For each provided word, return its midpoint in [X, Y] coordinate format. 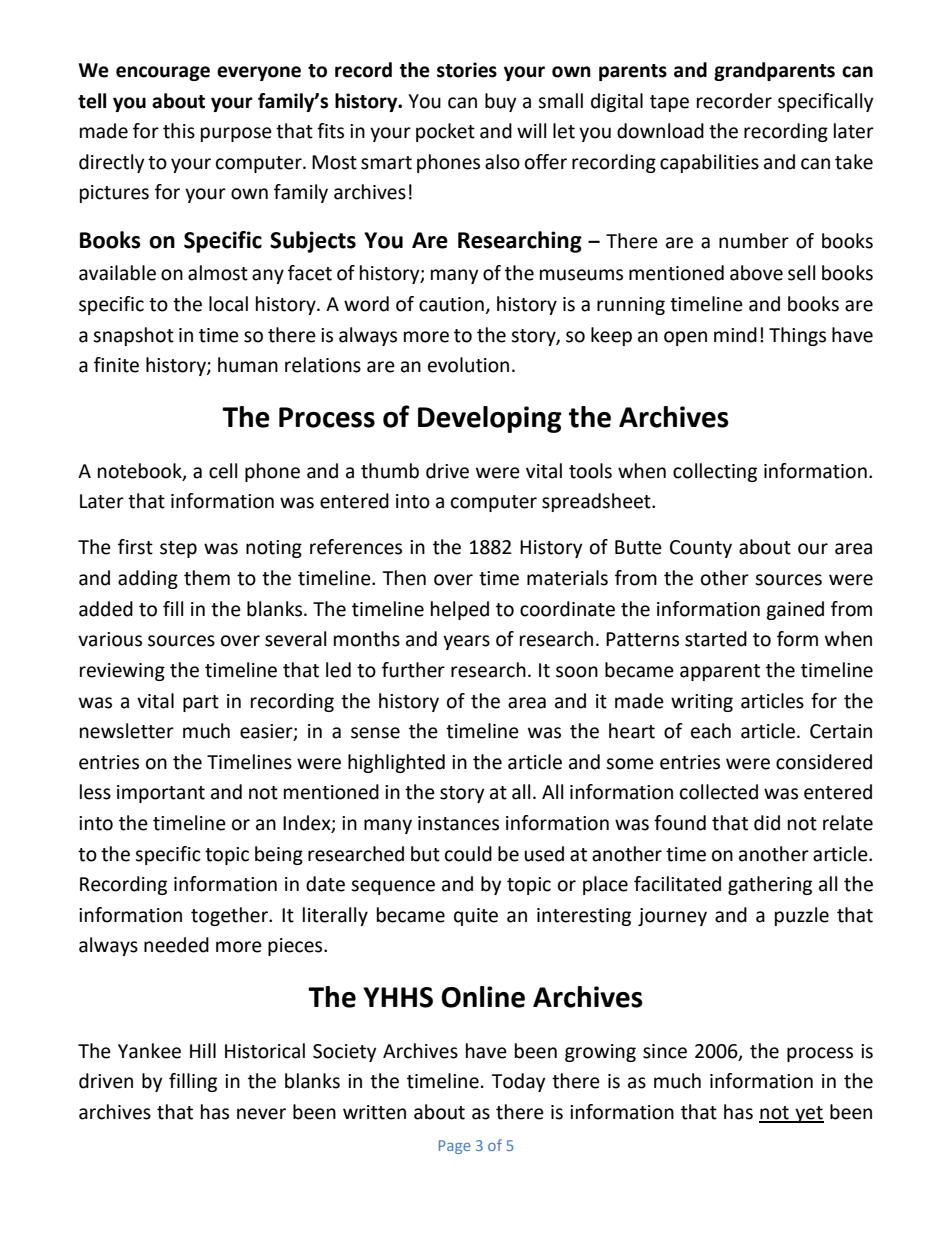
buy [501, 102]
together [230, 916]
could [468, 854]
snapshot [133, 336]
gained [795, 610]
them [207, 578]
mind [735, 335]
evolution [468, 365]
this [179, 131]
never [261, 1114]
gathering [770, 885]
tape [669, 103]
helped [460, 610]
